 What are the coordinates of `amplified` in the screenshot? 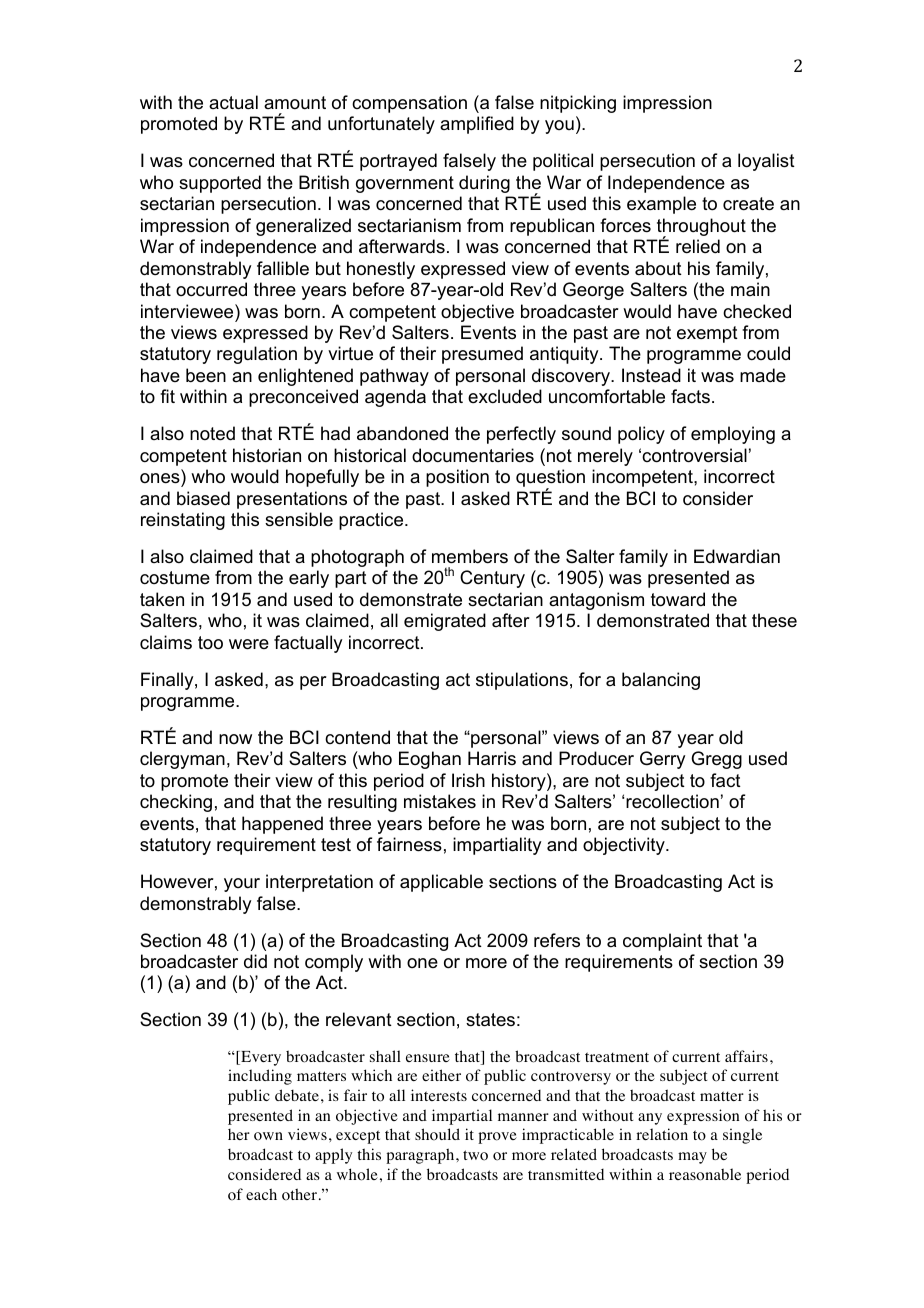 It's located at (477, 125).
